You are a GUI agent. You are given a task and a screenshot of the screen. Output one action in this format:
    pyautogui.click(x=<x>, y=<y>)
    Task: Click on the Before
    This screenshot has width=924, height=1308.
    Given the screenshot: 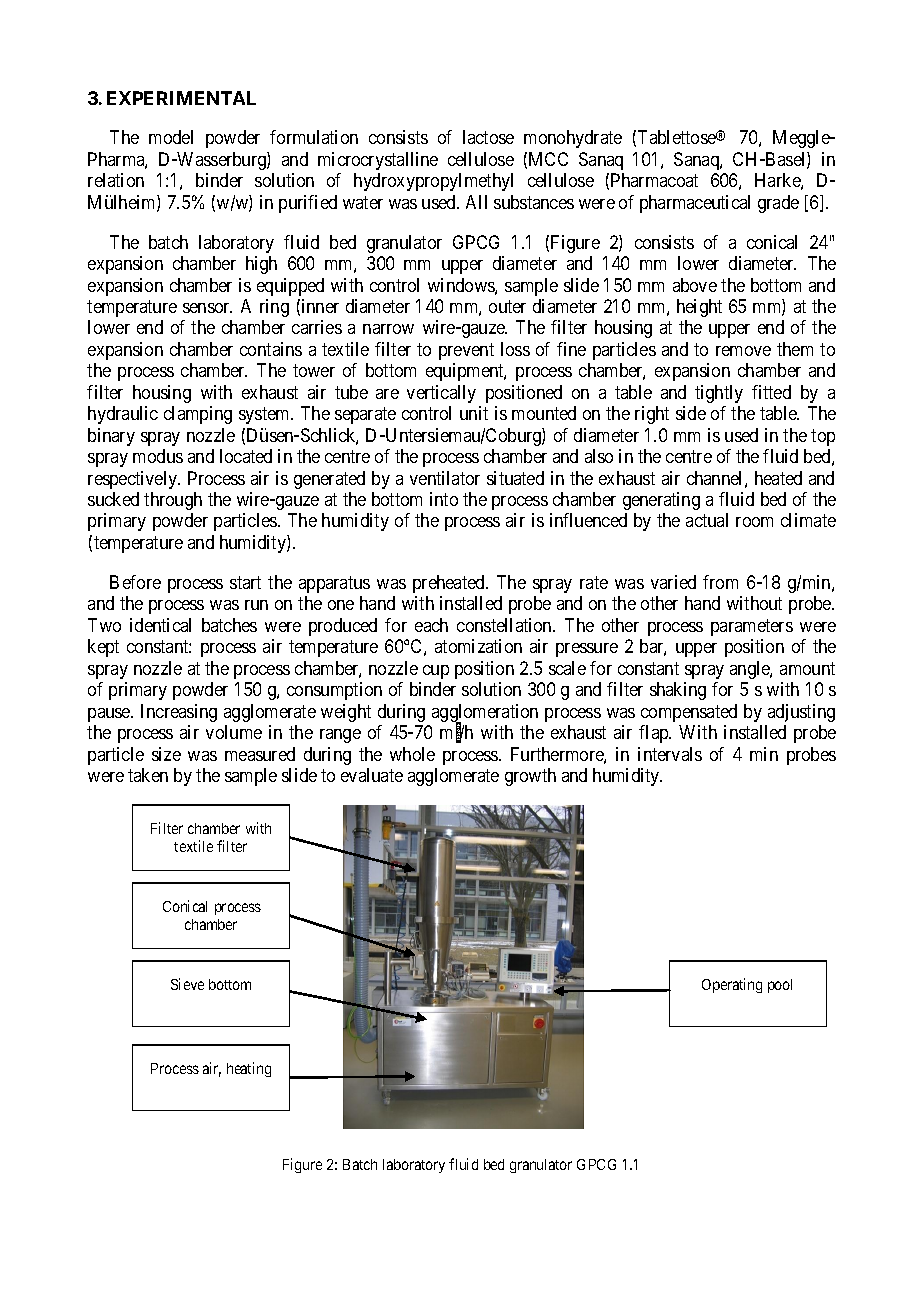 What is the action you would take?
    pyautogui.click(x=135, y=582)
